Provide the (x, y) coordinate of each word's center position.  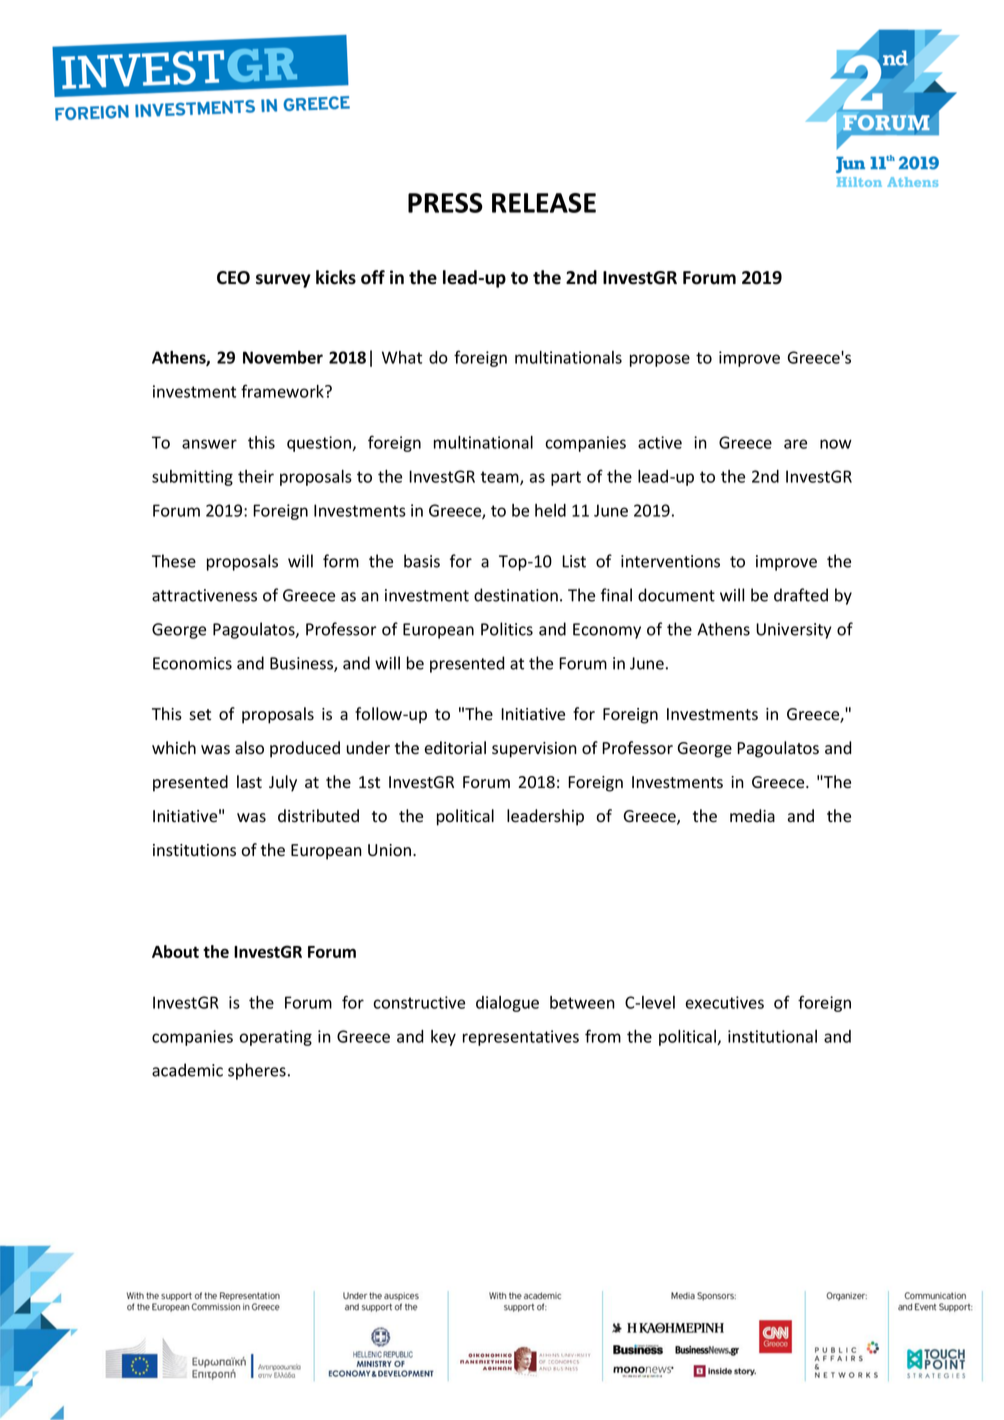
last (249, 782)
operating (276, 1038)
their (256, 476)
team (501, 478)
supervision (534, 750)
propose (660, 360)
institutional (772, 1036)
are (795, 444)
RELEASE (544, 203)
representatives (521, 1038)
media (752, 816)
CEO (233, 278)
